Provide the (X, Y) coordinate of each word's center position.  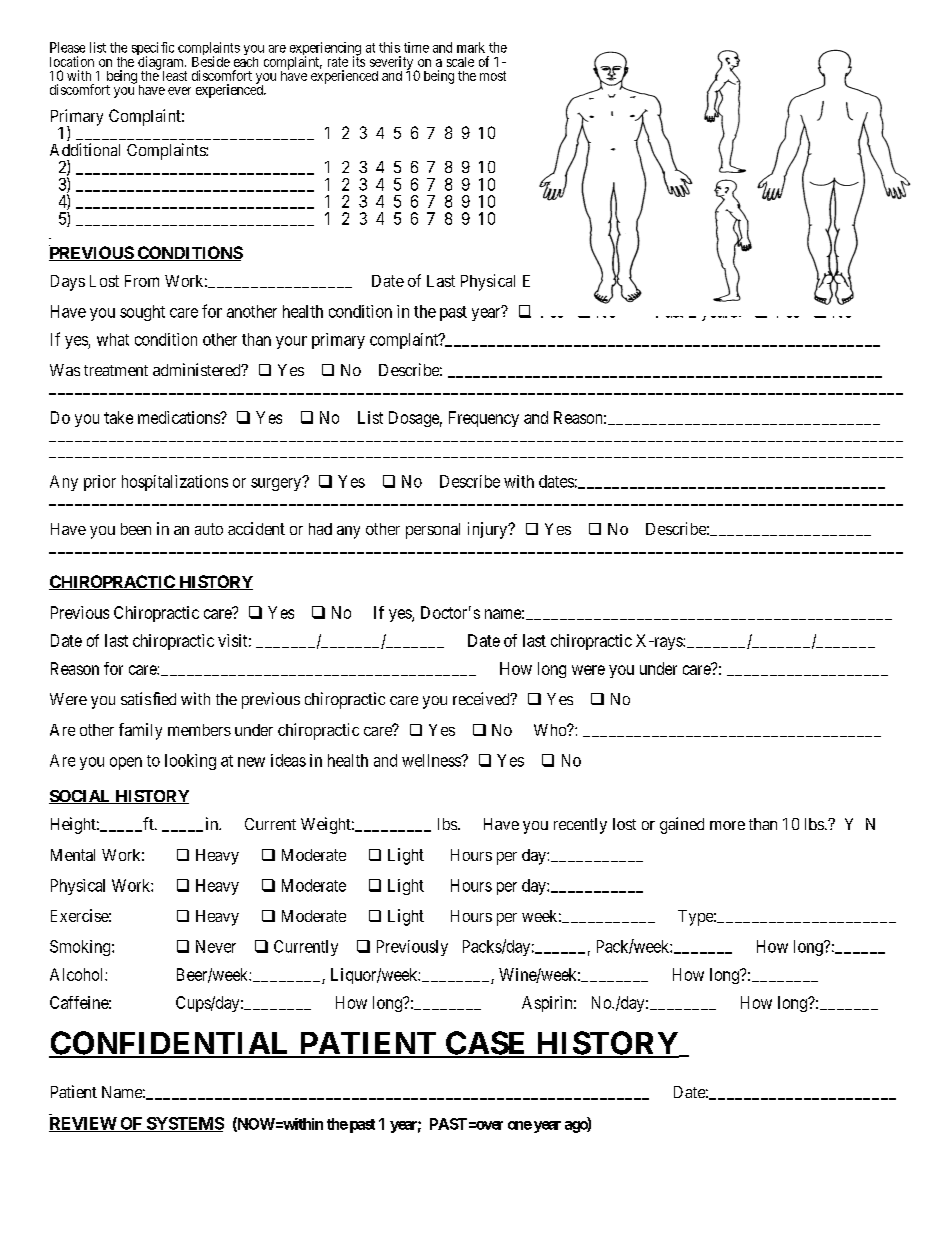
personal (433, 531)
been (136, 529)
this (389, 47)
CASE (486, 1044)
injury (489, 530)
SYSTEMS (184, 1124)
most (493, 76)
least (175, 76)
